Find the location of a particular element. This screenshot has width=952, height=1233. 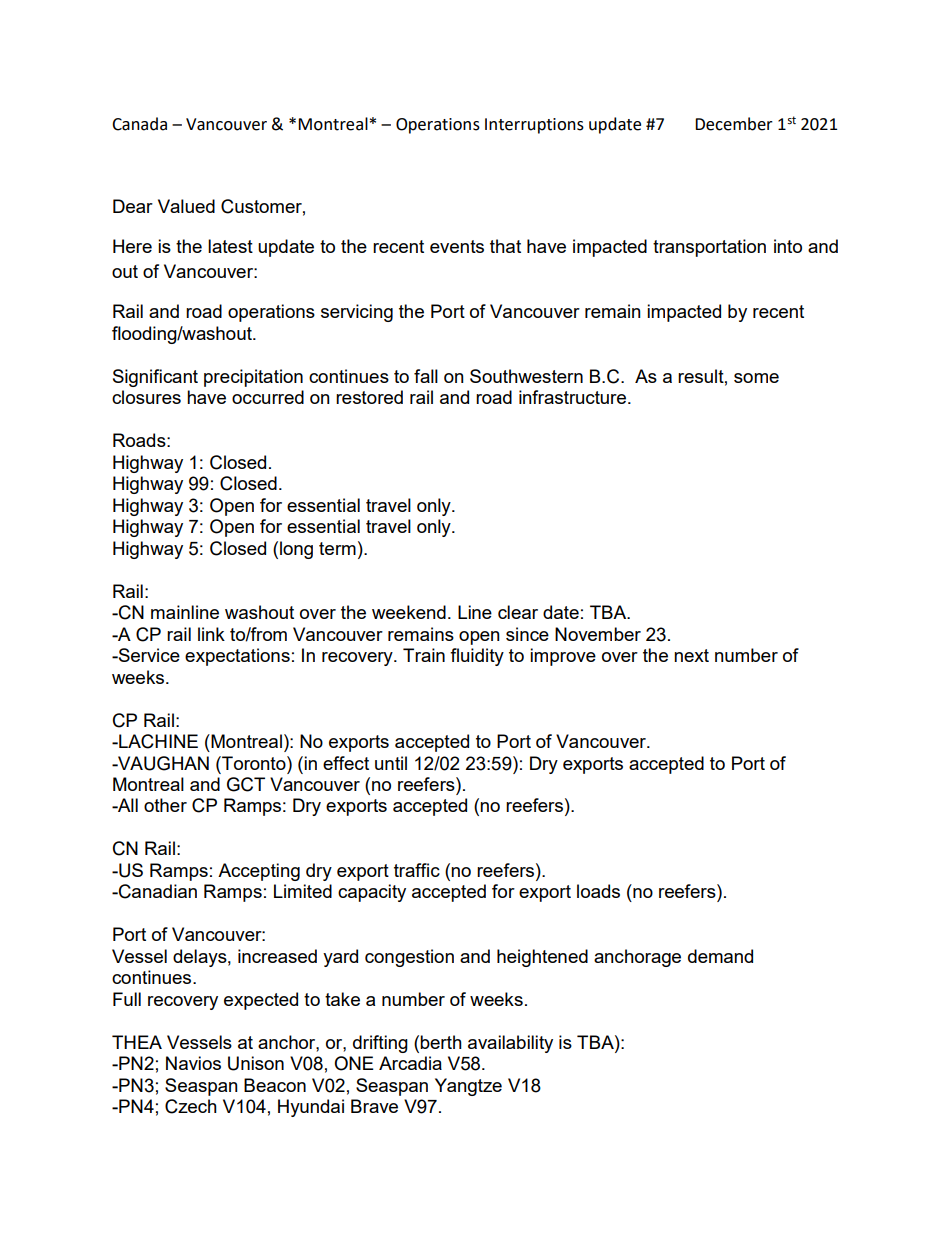

next is located at coordinates (691, 655).
